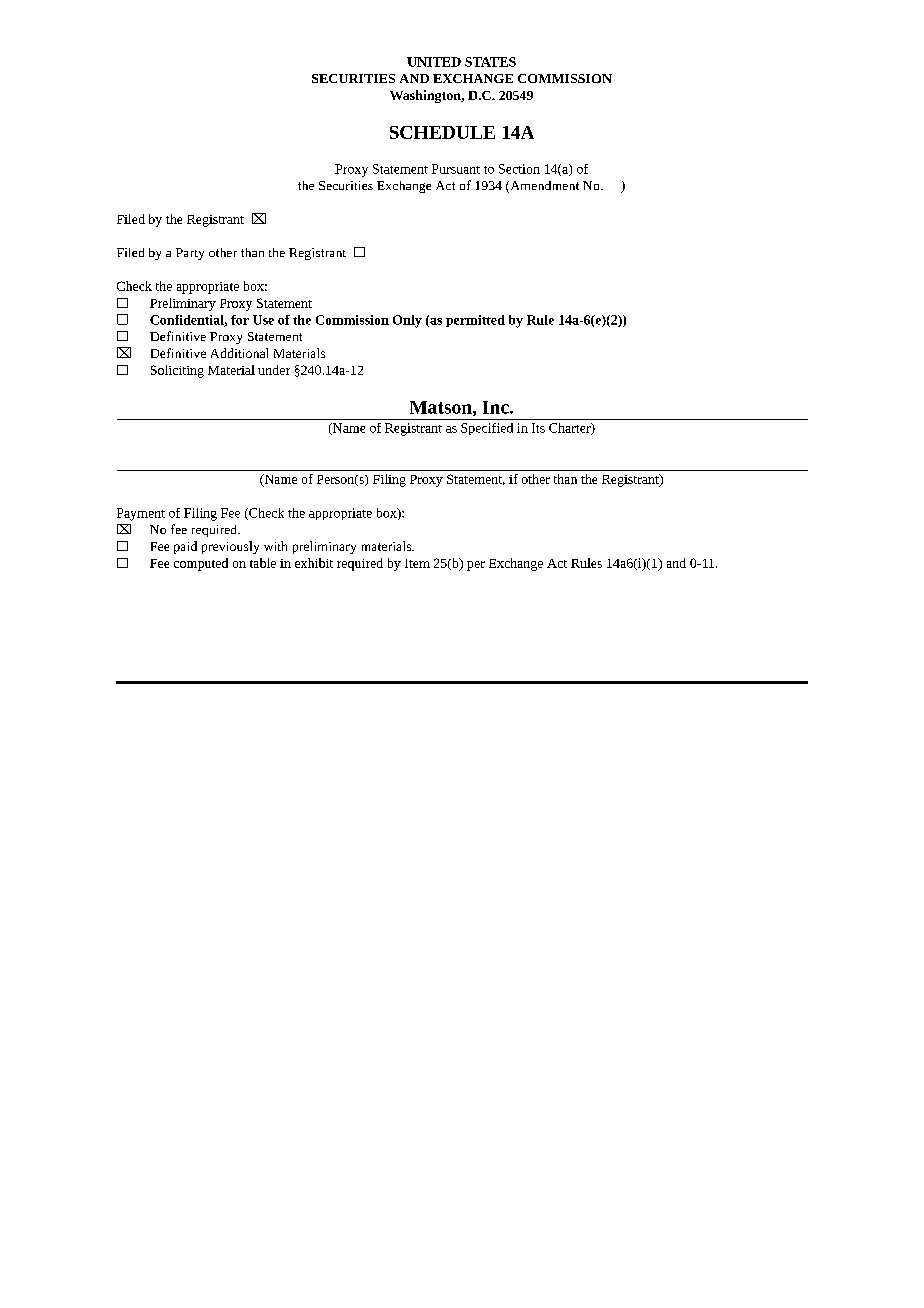  Describe the element at coordinates (487, 429) in the screenshot. I see `Specified` at that location.
